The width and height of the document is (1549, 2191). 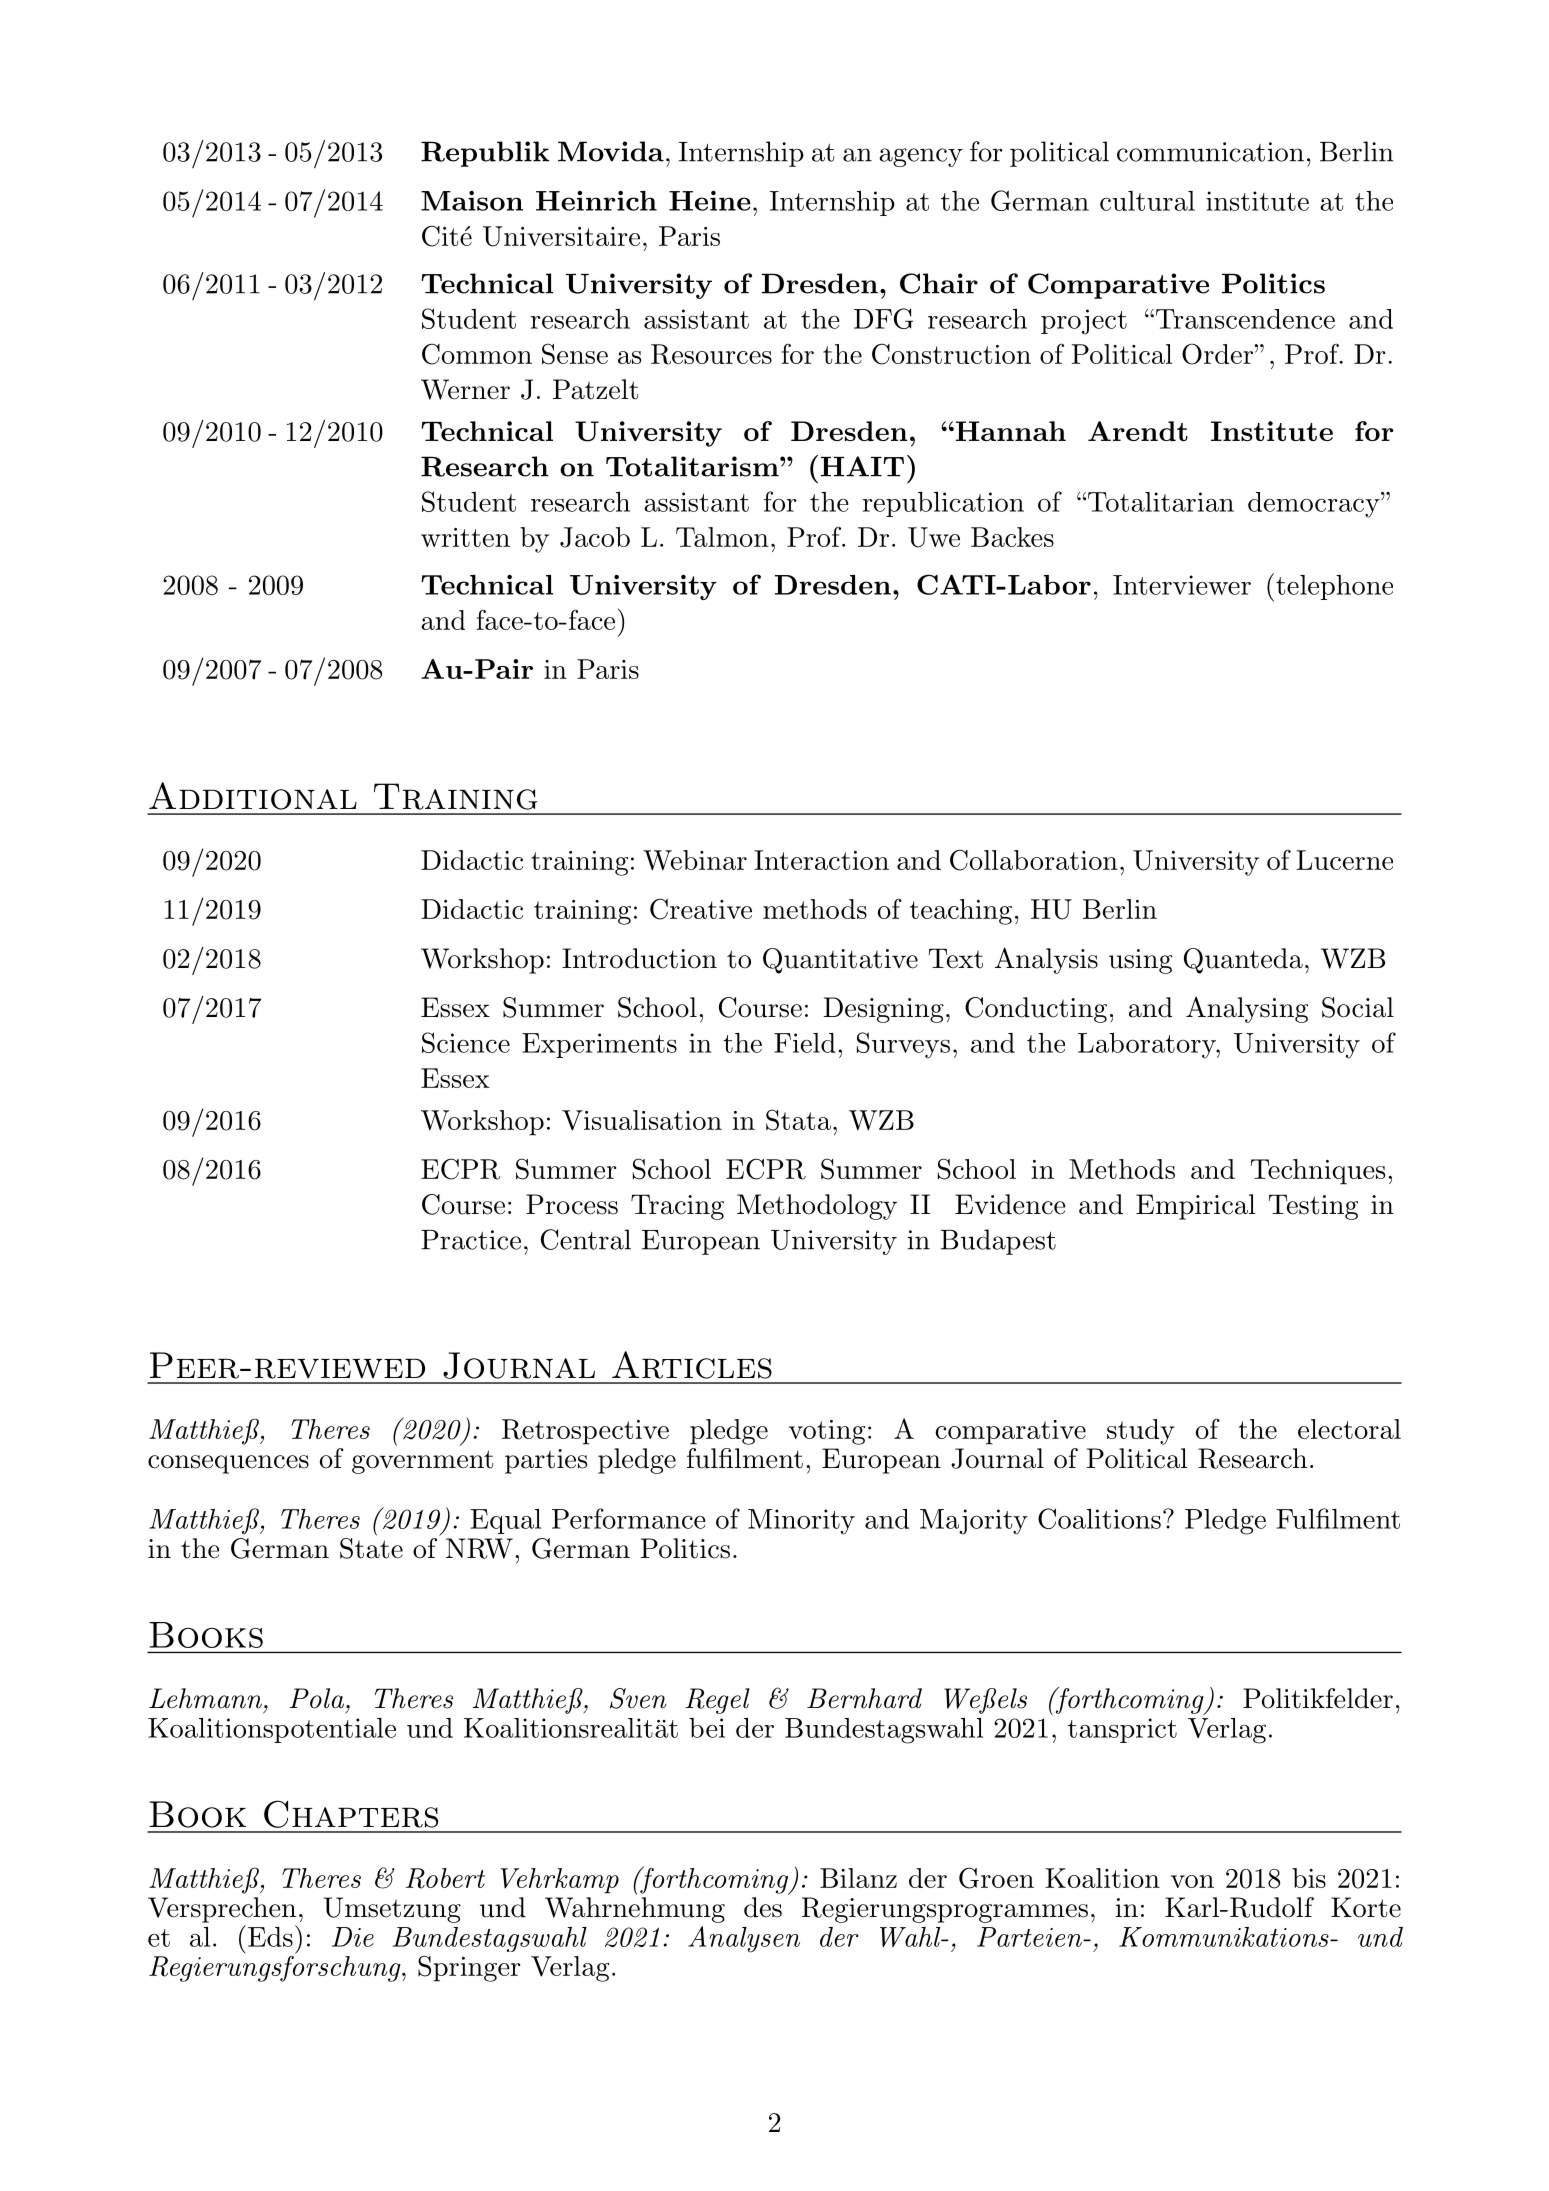 What do you see at coordinates (805, 1043) in the document?
I see `Field` at bounding box center [805, 1043].
